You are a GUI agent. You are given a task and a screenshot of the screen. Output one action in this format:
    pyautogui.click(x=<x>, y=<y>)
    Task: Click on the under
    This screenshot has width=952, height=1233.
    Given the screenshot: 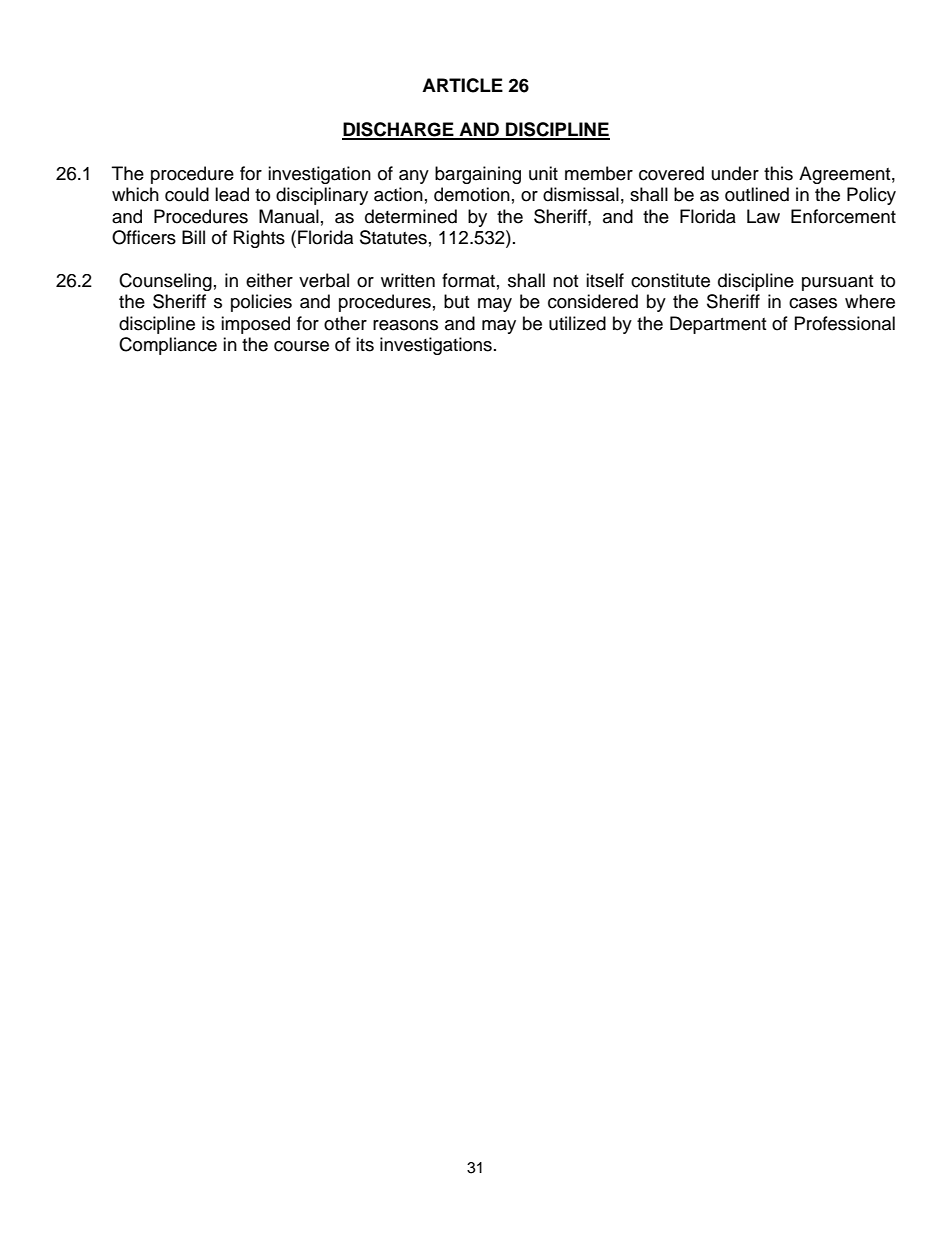 What is the action you would take?
    pyautogui.click(x=735, y=173)
